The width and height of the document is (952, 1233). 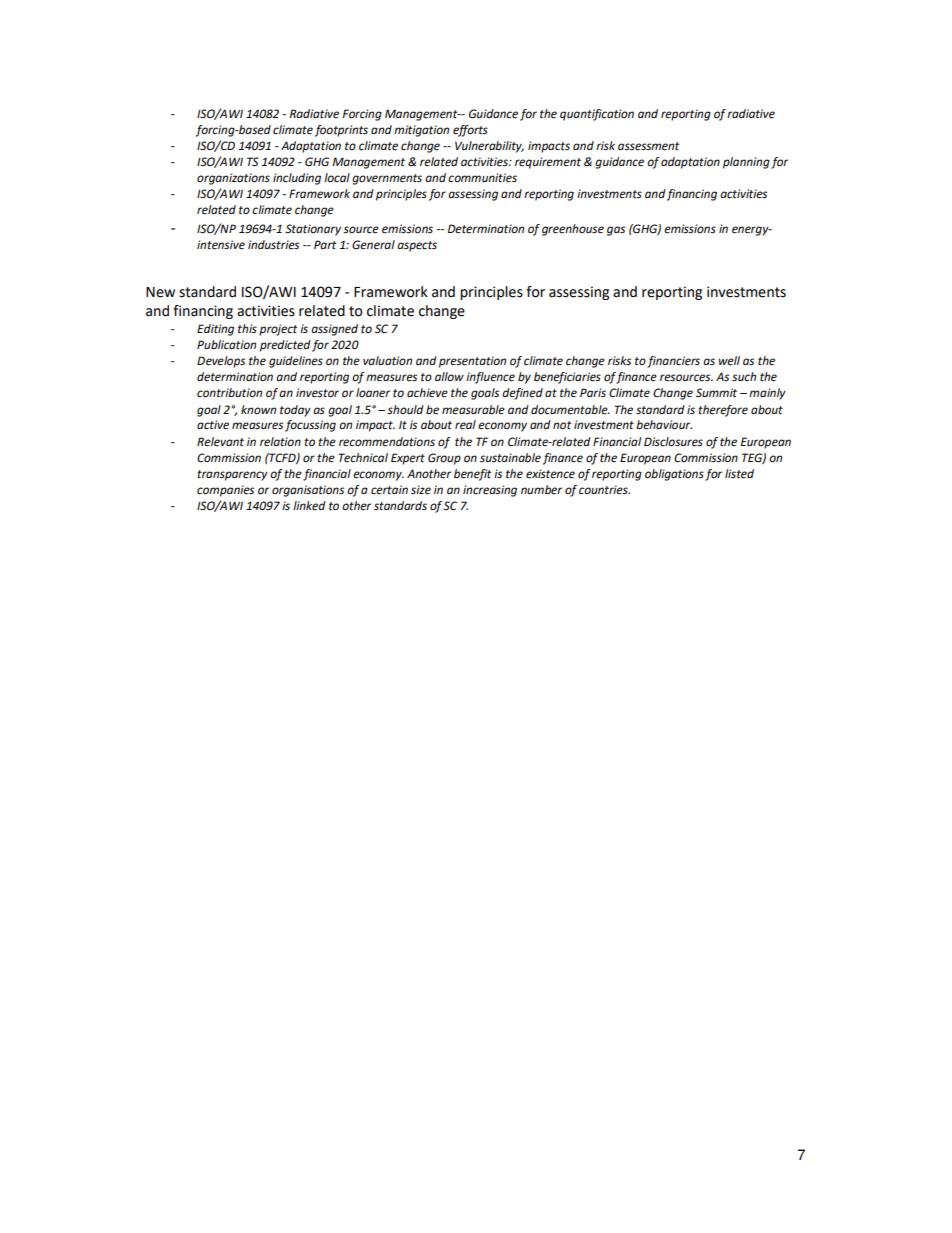 I want to click on well, so click(x=729, y=361).
